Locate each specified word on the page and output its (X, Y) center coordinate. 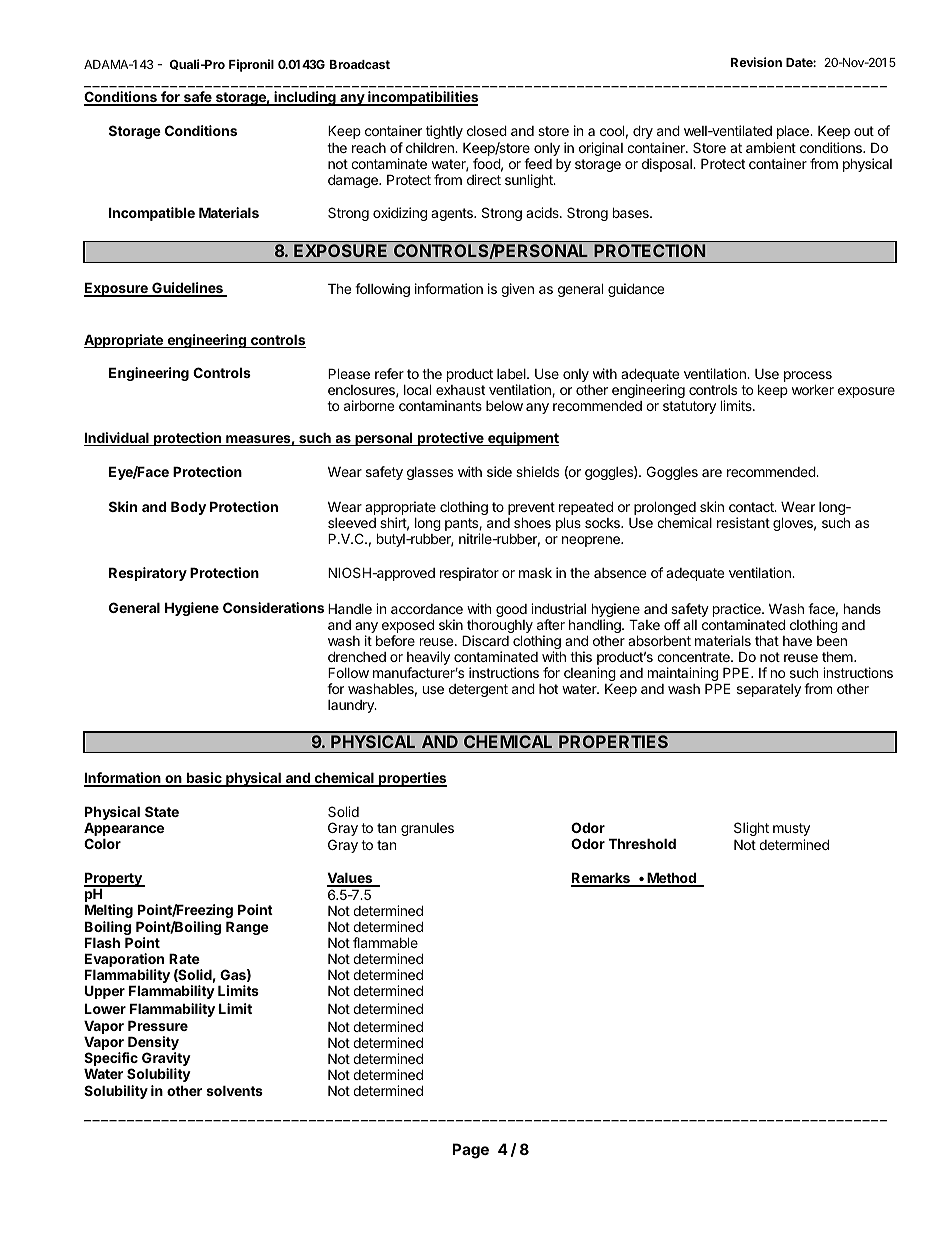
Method (671, 879)
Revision (756, 62)
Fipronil (251, 65)
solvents (234, 1090)
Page (470, 1151)
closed (487, 130)
